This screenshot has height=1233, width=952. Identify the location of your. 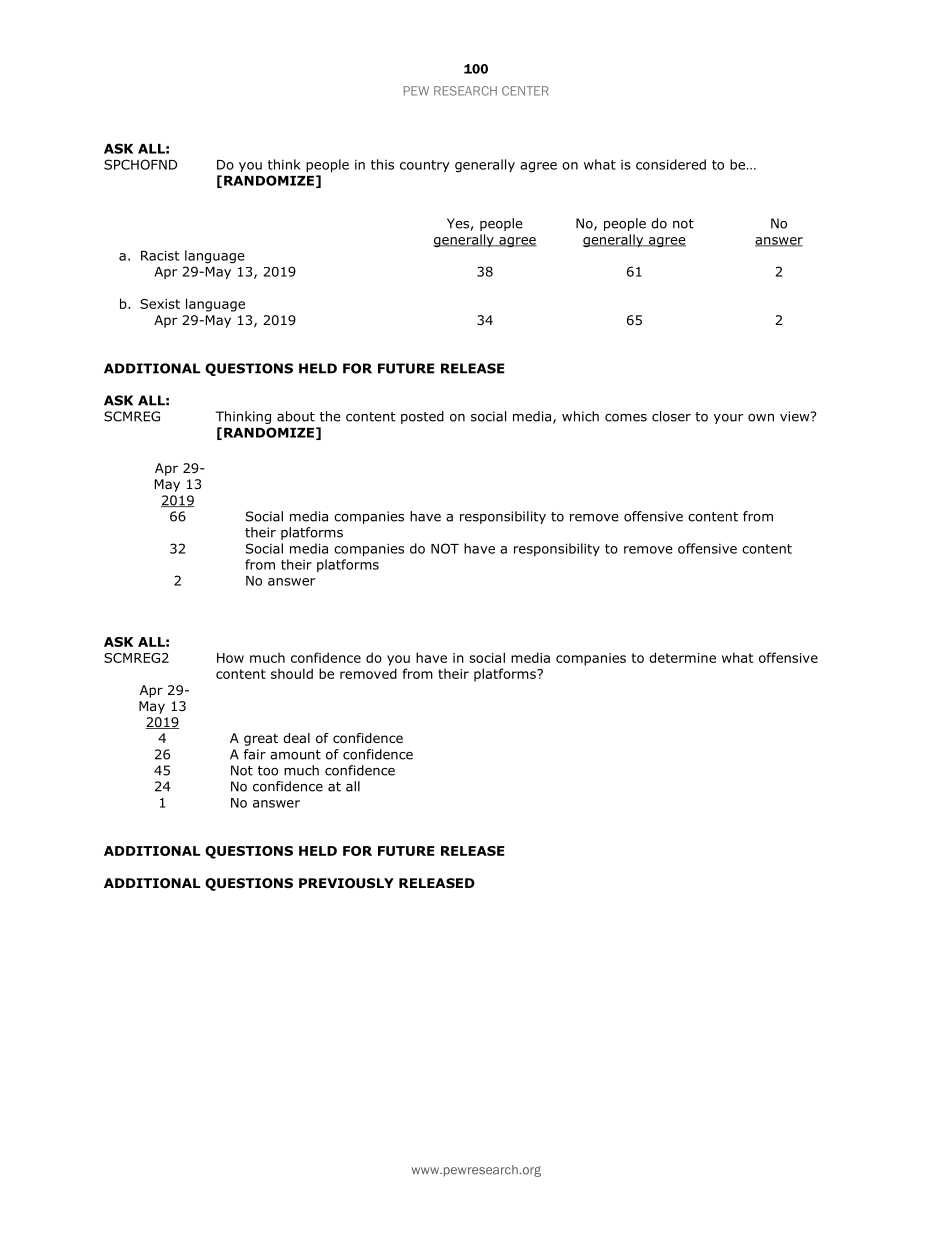
(728, 419).
